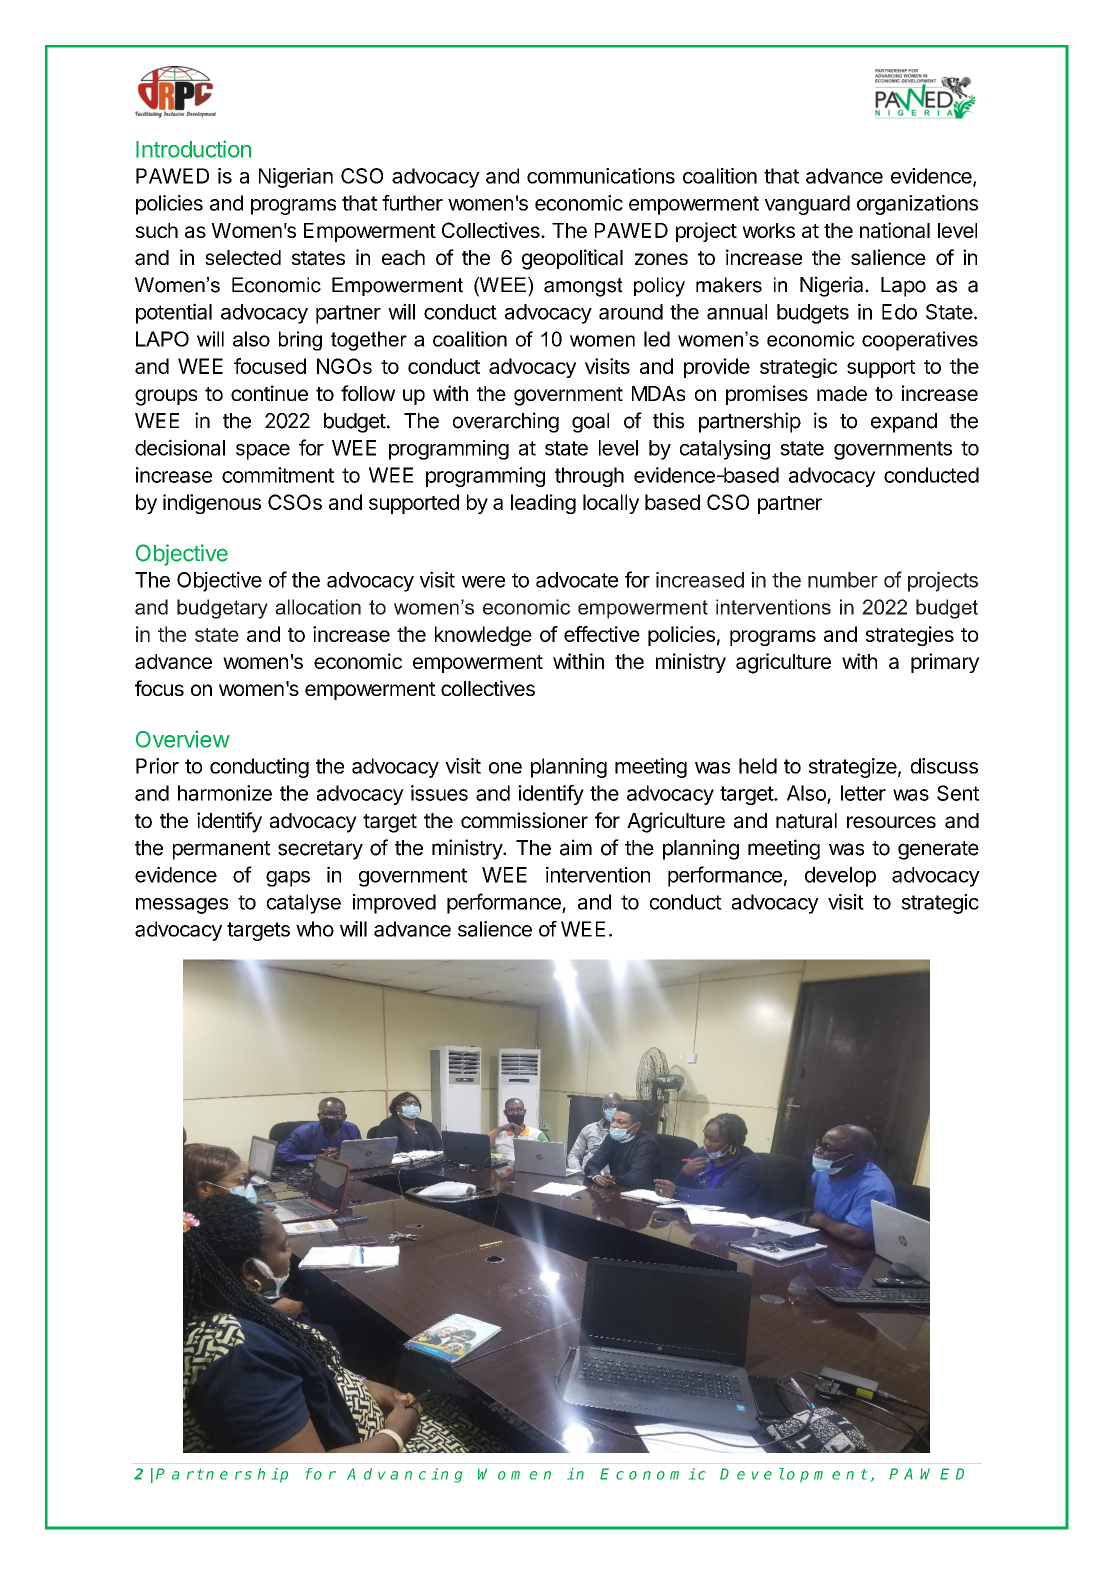 This screenshot has width=1113, height=1574. I want to click on Introduction, so click(193, 149).
